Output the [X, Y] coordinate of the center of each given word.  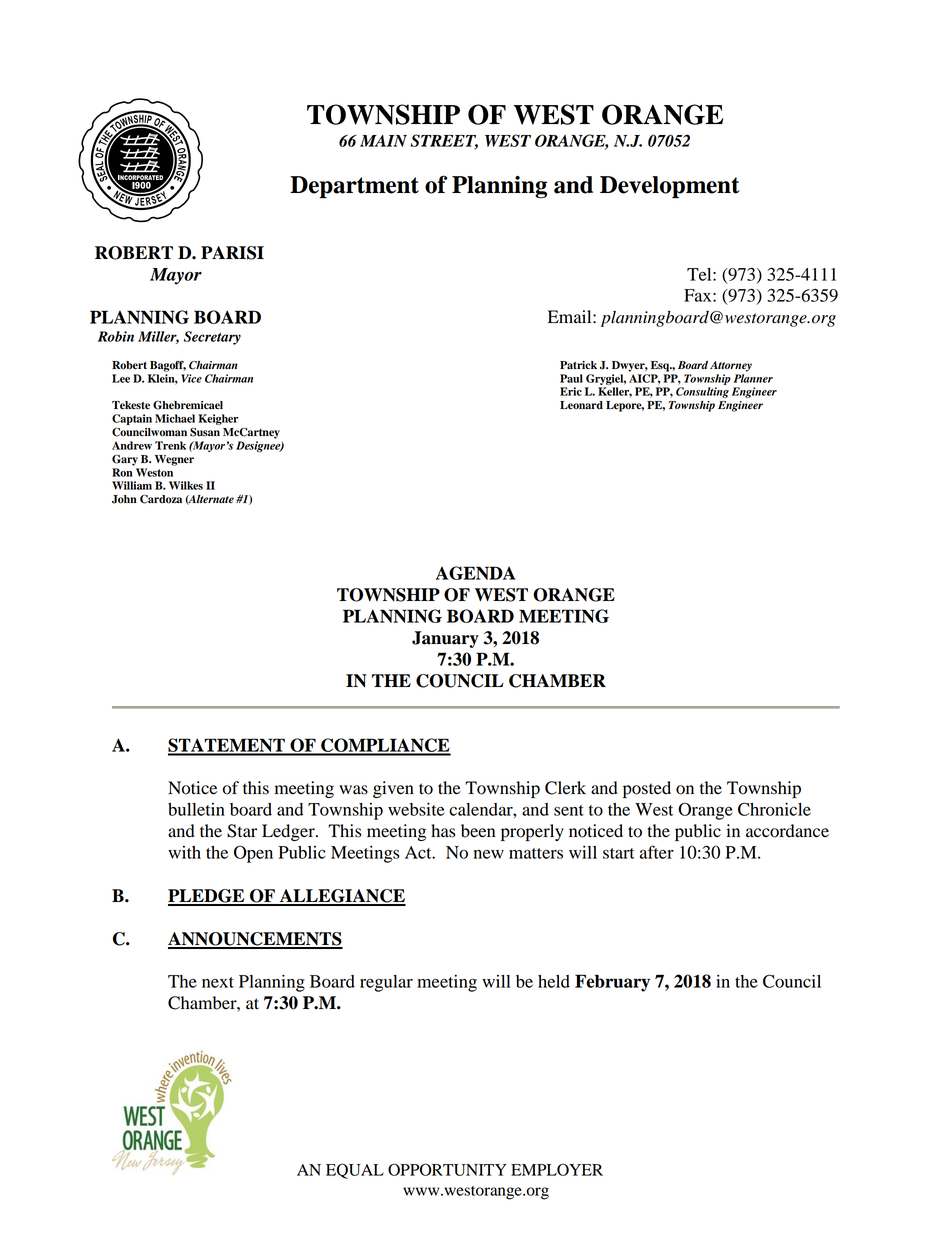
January [445, 639]
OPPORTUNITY [447, 1169]
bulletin [196, 809]
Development [670, 187]
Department [354, 187]
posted [647, 789]
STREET [444, 141]
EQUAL [355, 1171]
